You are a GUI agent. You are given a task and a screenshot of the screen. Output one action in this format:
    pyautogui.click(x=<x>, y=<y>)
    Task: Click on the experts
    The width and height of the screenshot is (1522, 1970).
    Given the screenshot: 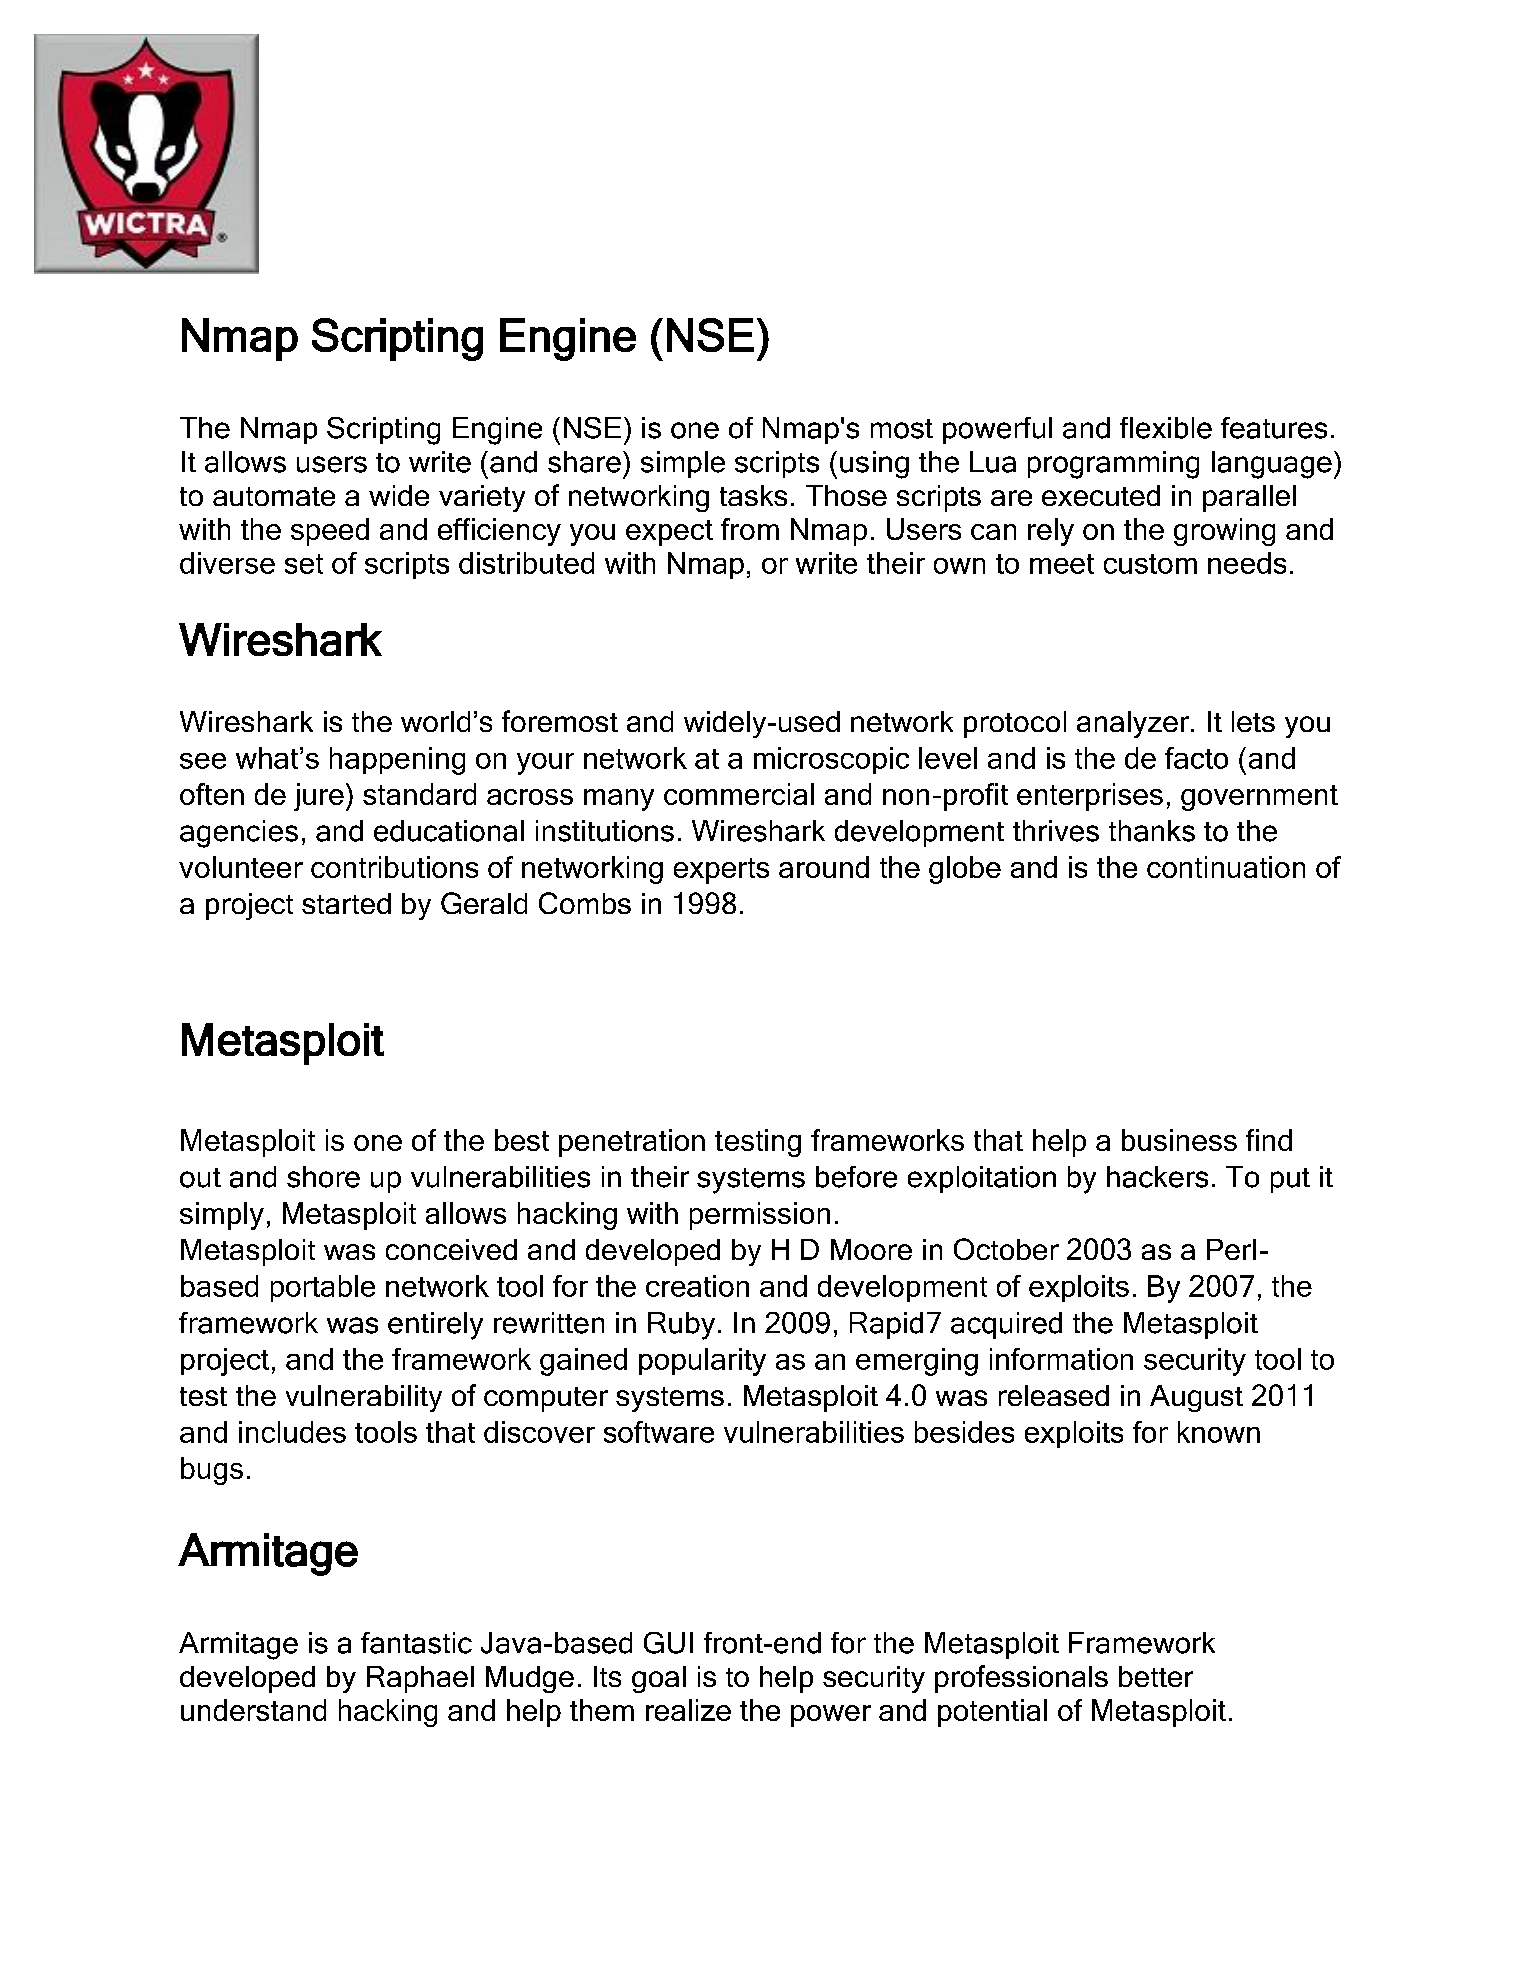 What is the action you would take?
    pyautogui.click(x=721, y=871)
